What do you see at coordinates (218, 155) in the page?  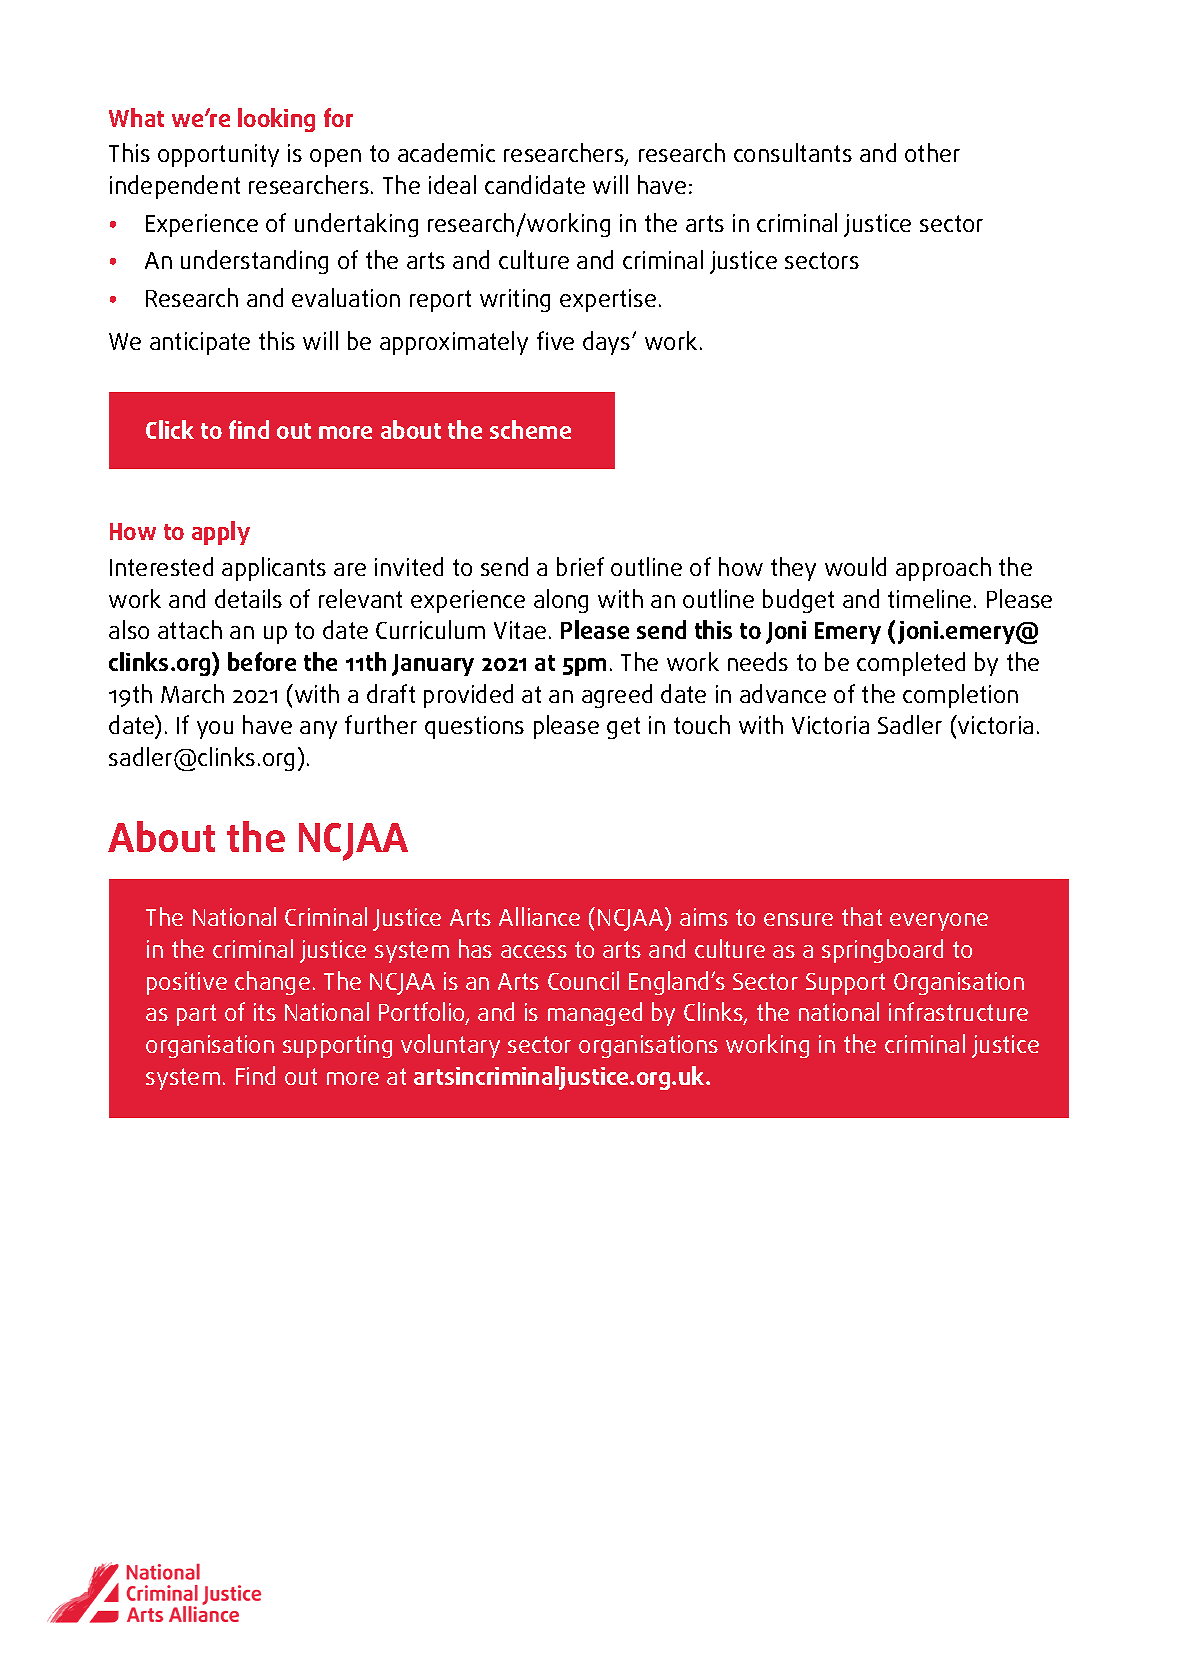 I see `opportunity` at bounding box center [218, 155].
